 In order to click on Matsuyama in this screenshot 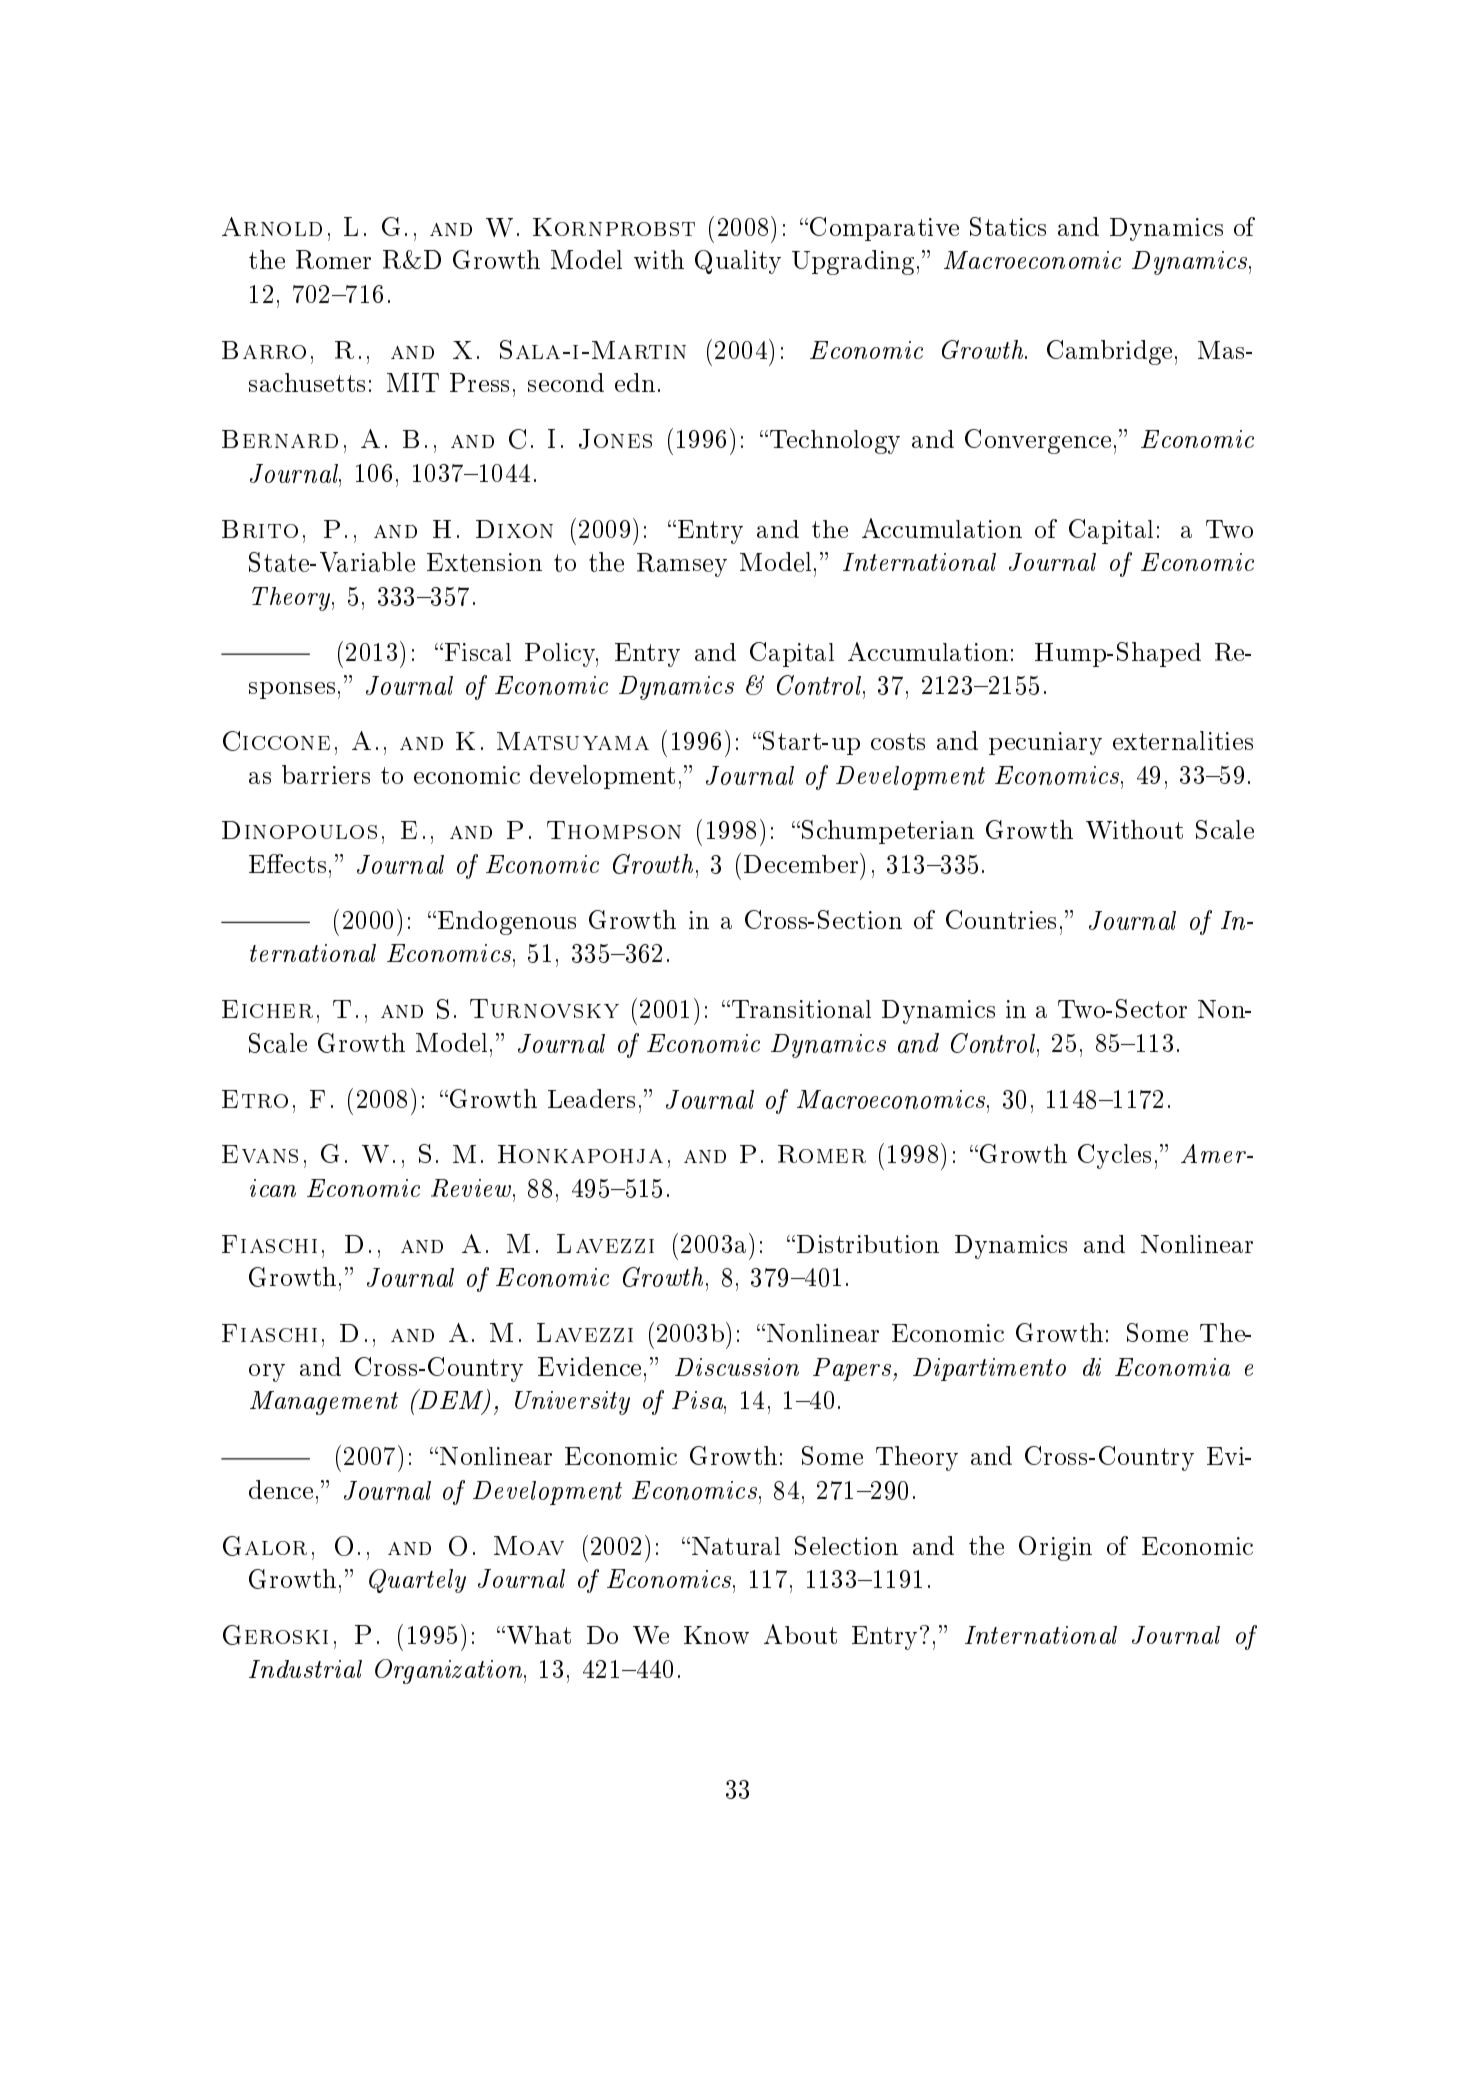, I will do `click(573, 741)`.
